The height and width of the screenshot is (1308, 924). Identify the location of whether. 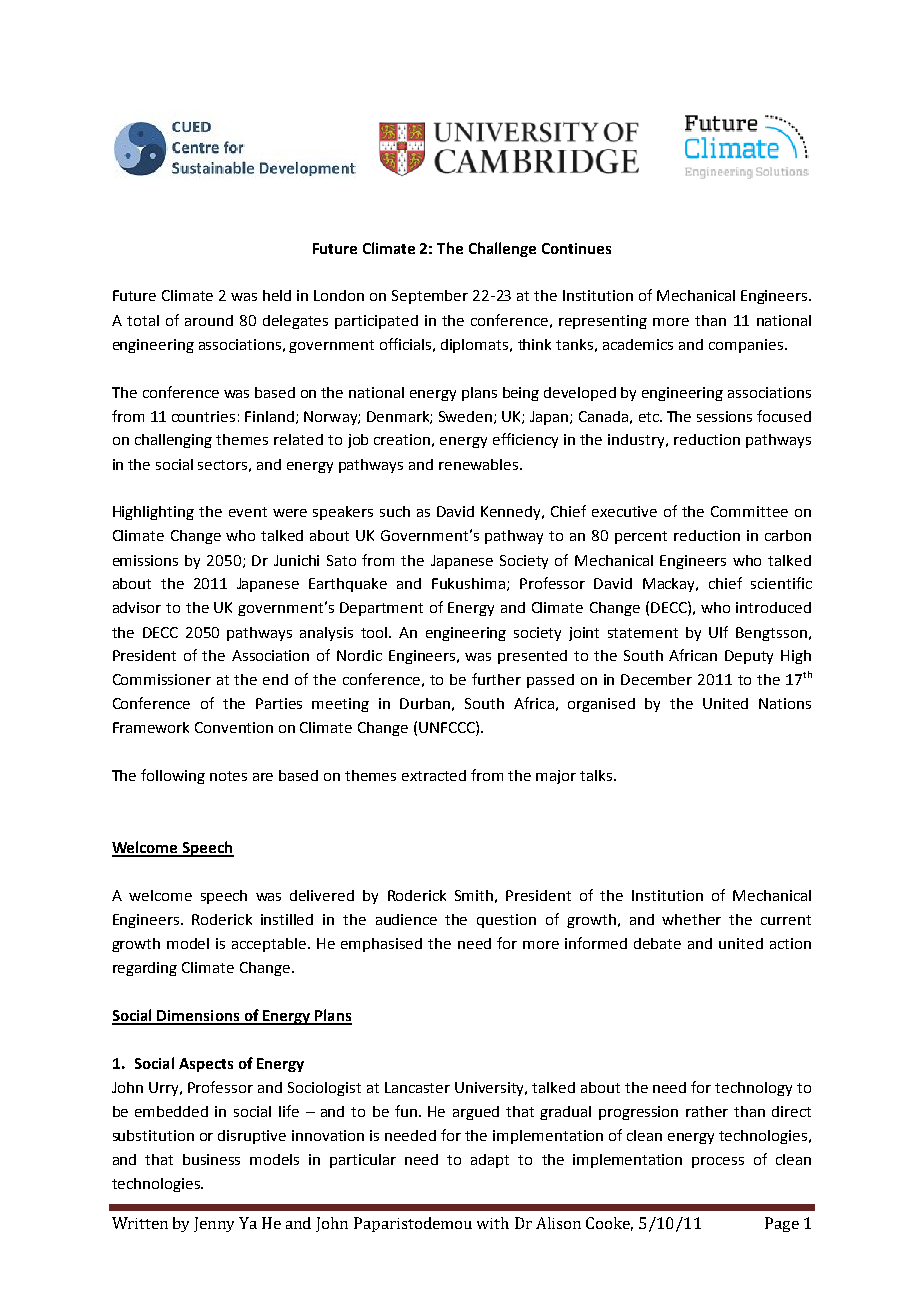
(691, 919).
